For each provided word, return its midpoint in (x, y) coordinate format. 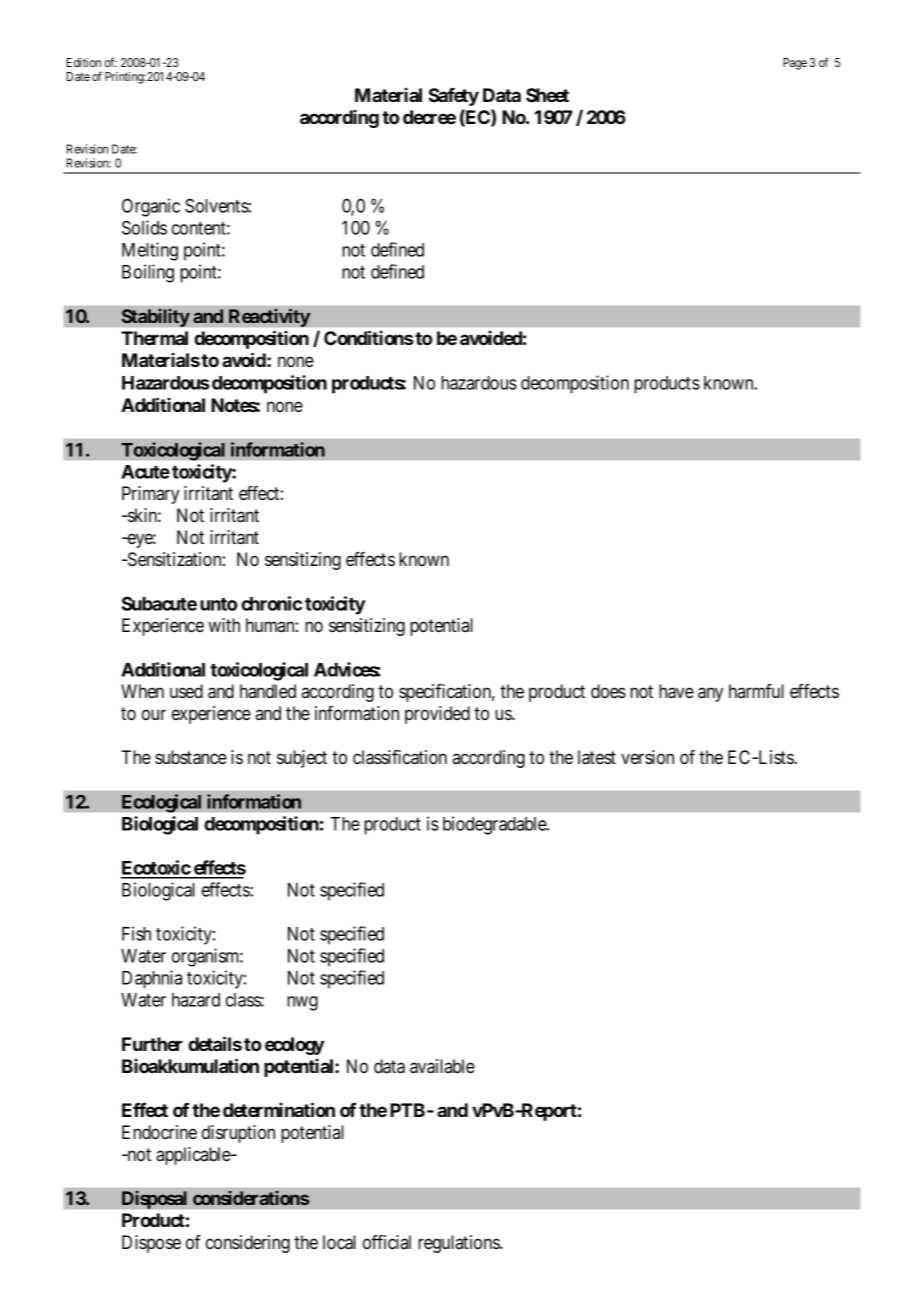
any (710, 694)
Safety (454, 97)
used (186, 691)
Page (795, 64)
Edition (84, 62)
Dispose (151, 1244)
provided (437, 715)
